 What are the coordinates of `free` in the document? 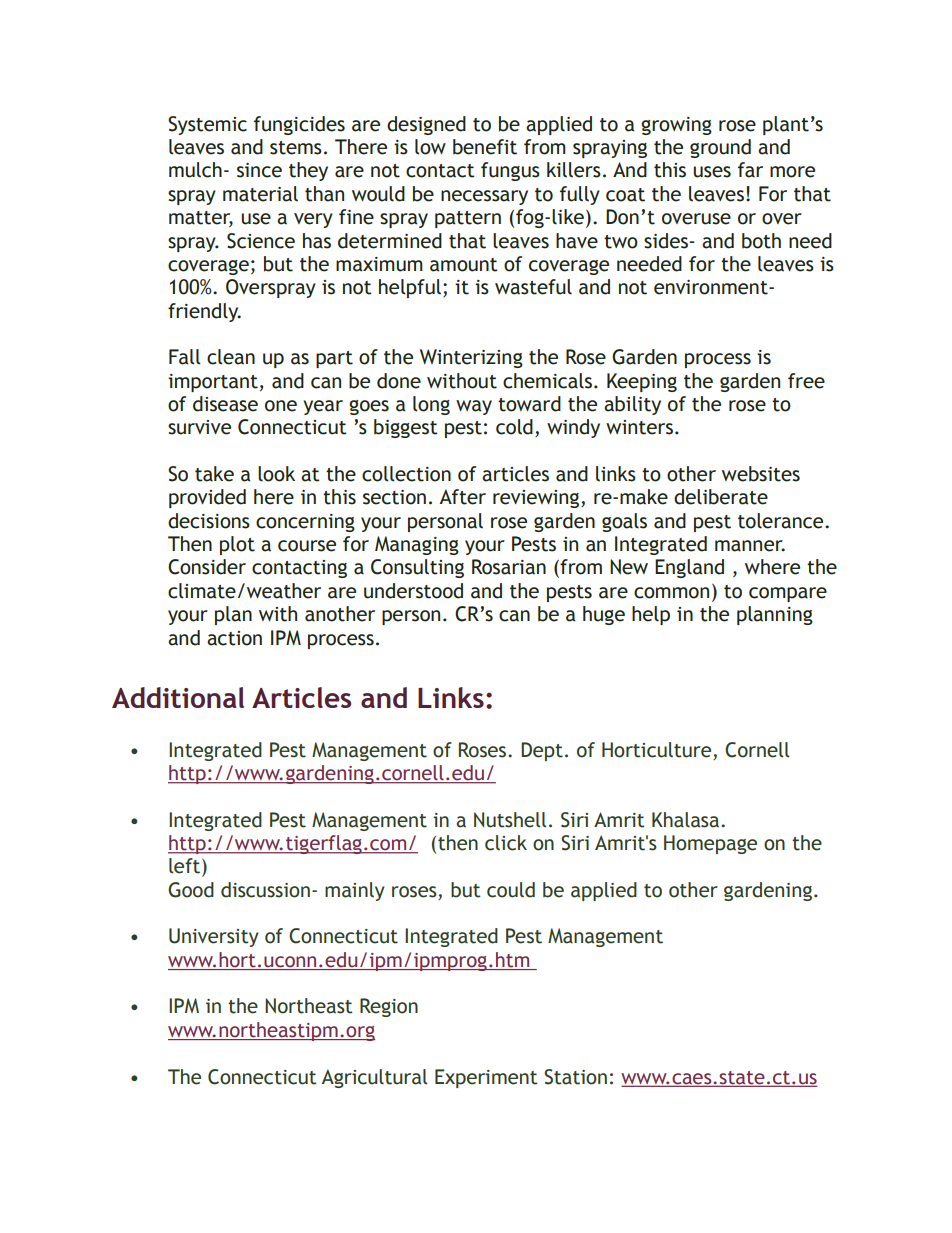 It's located at (806, 381).
